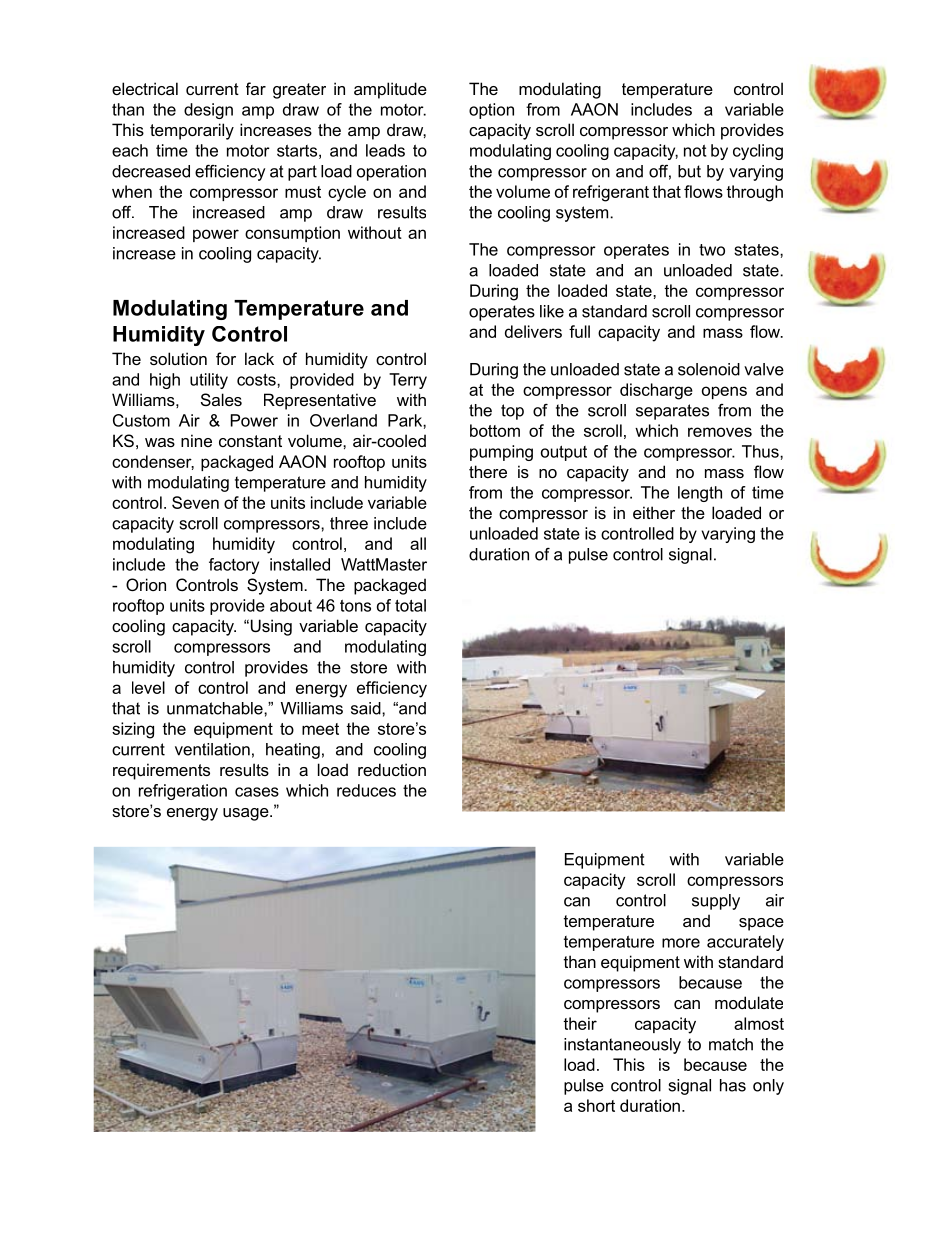 The image size is (952, 1233). Describe the element at coordinates (212, 749) in the image. I see `ventilation` at that location.
